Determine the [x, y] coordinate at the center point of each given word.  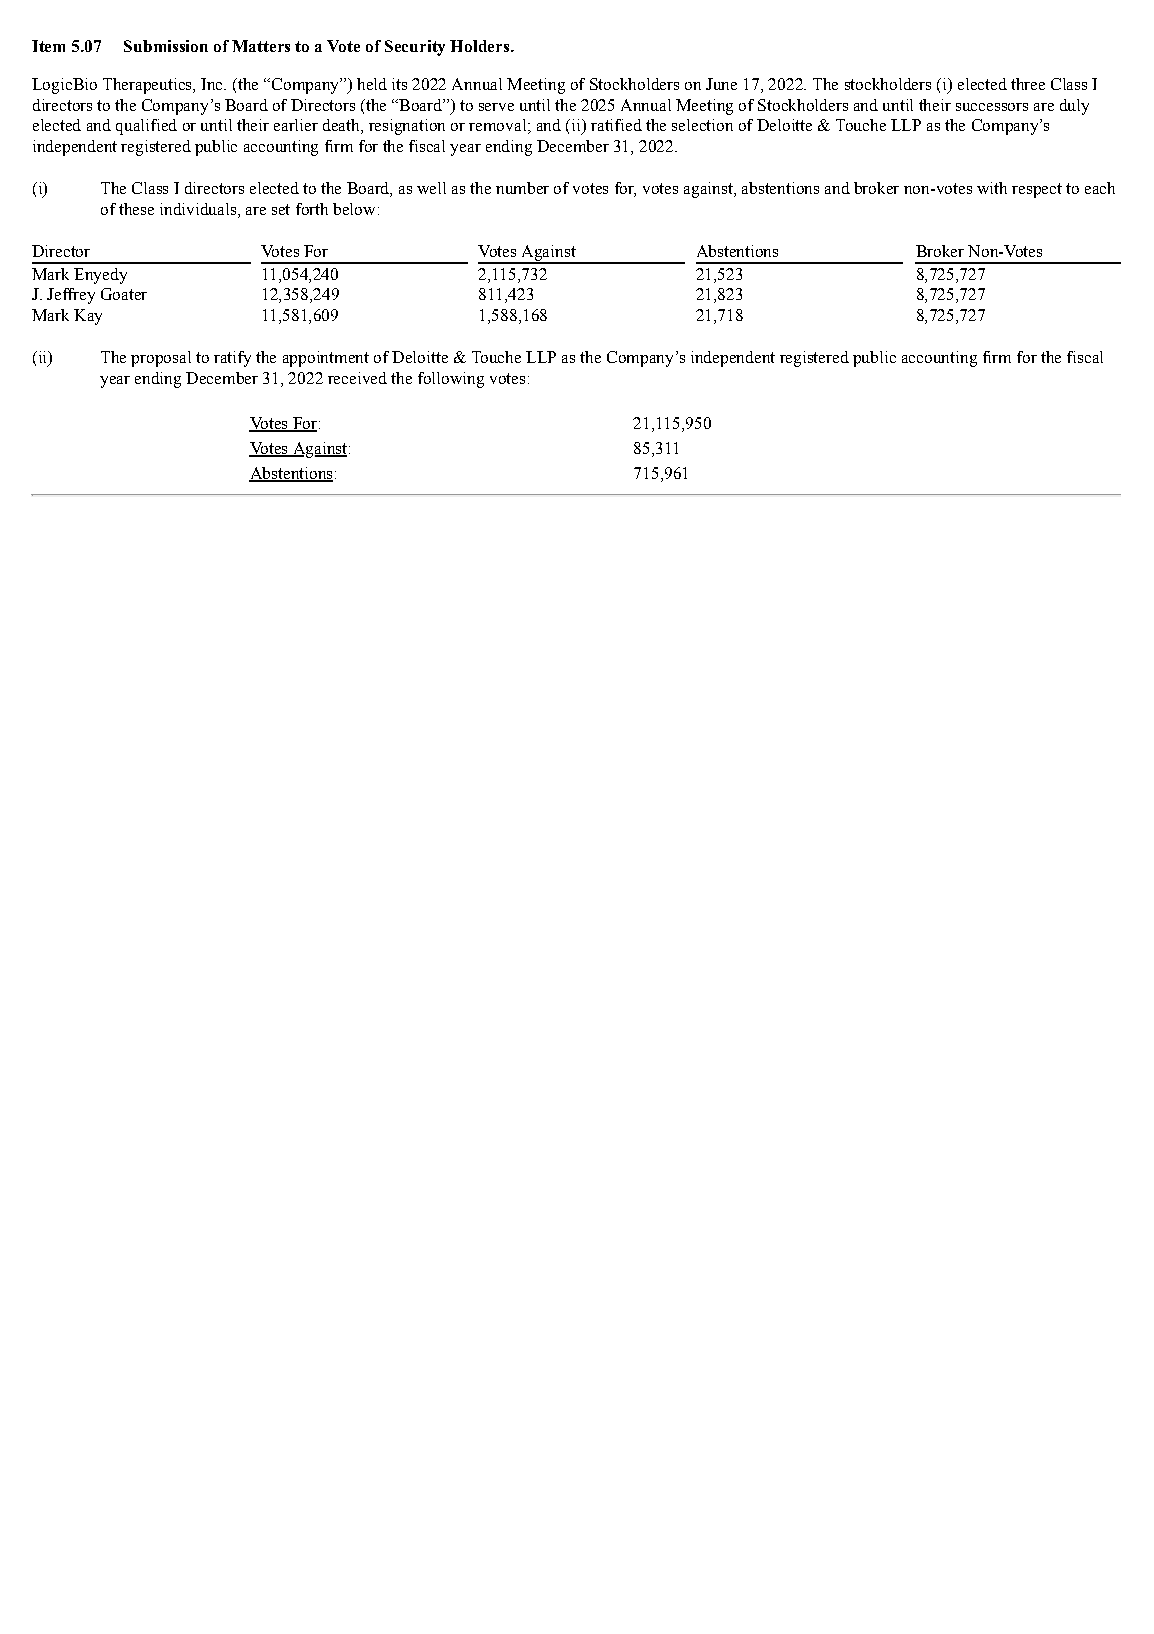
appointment [326, 359]
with [992, 188]
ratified [616, 125]
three [1028, 84]
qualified [146, 127]
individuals [198, 209]
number [522, 188]
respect [1037, 190]
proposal [161, 359]
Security [415, 48]
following [451, 380]
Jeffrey [71, 296]
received [357, 378]
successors [992, 107]
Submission [166, 46]
